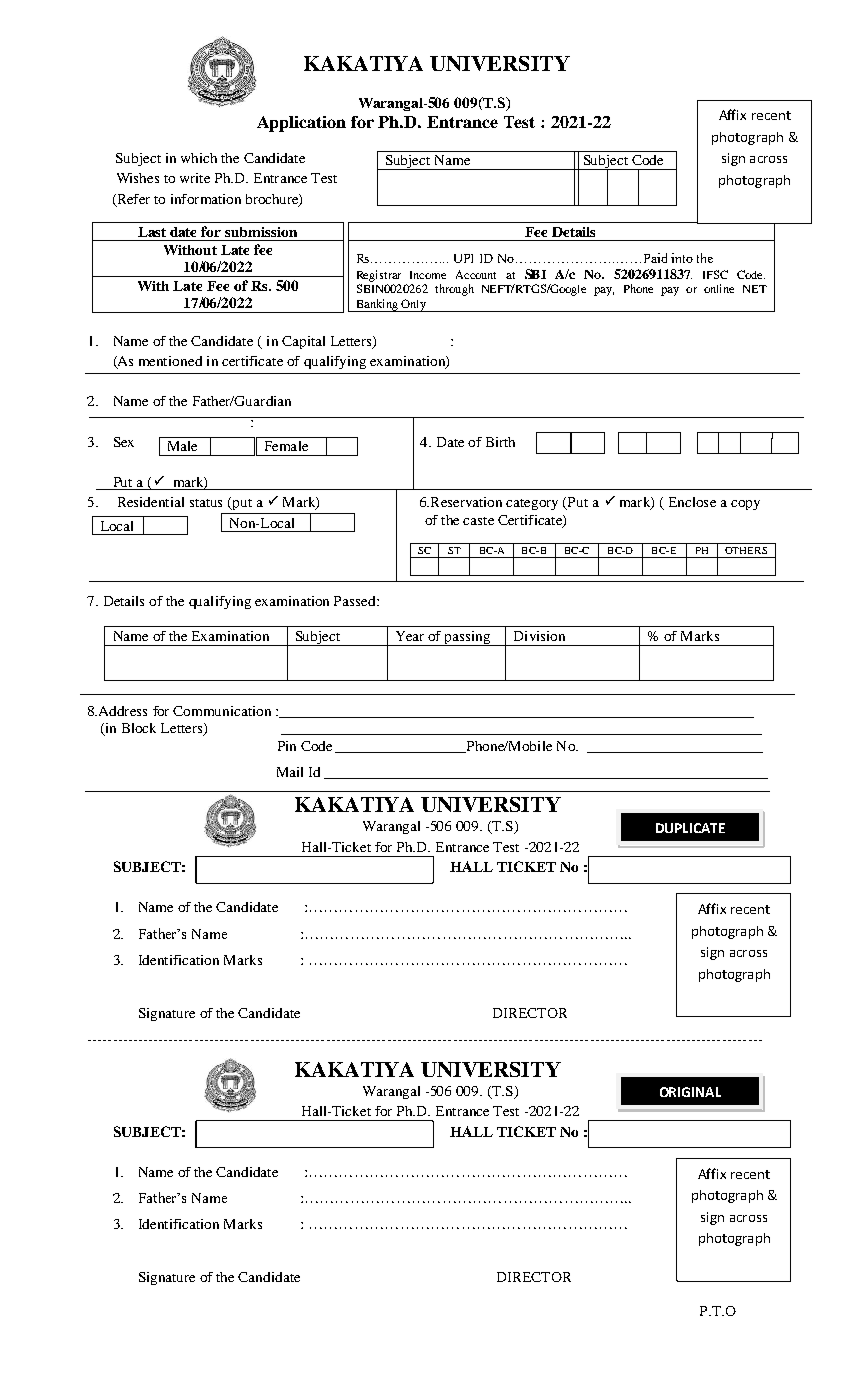 The height and width of the document is (1400, 849). I want to click on Mail, so click(290, 772).
